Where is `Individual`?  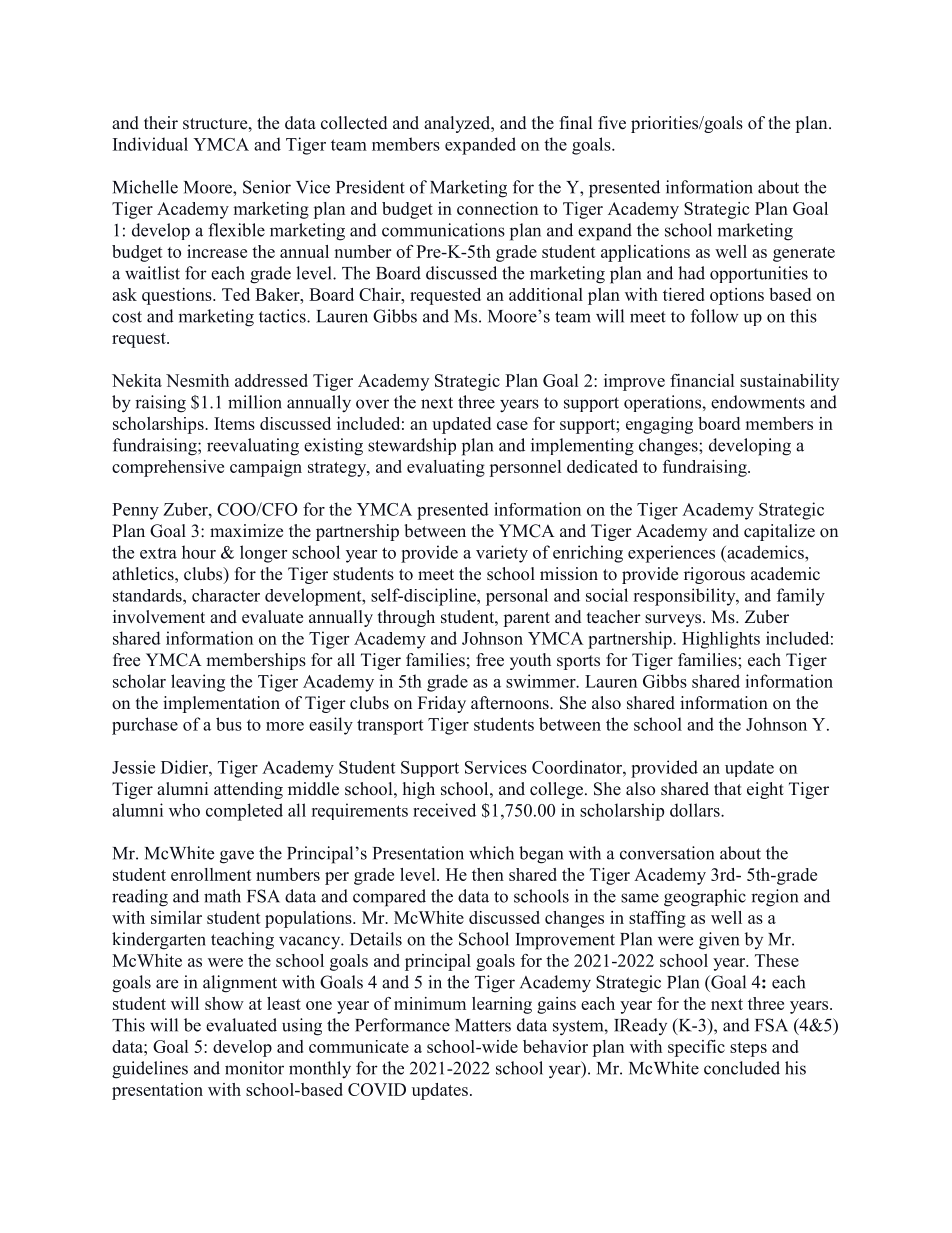
Individual is located at coordinates (150, 144).
